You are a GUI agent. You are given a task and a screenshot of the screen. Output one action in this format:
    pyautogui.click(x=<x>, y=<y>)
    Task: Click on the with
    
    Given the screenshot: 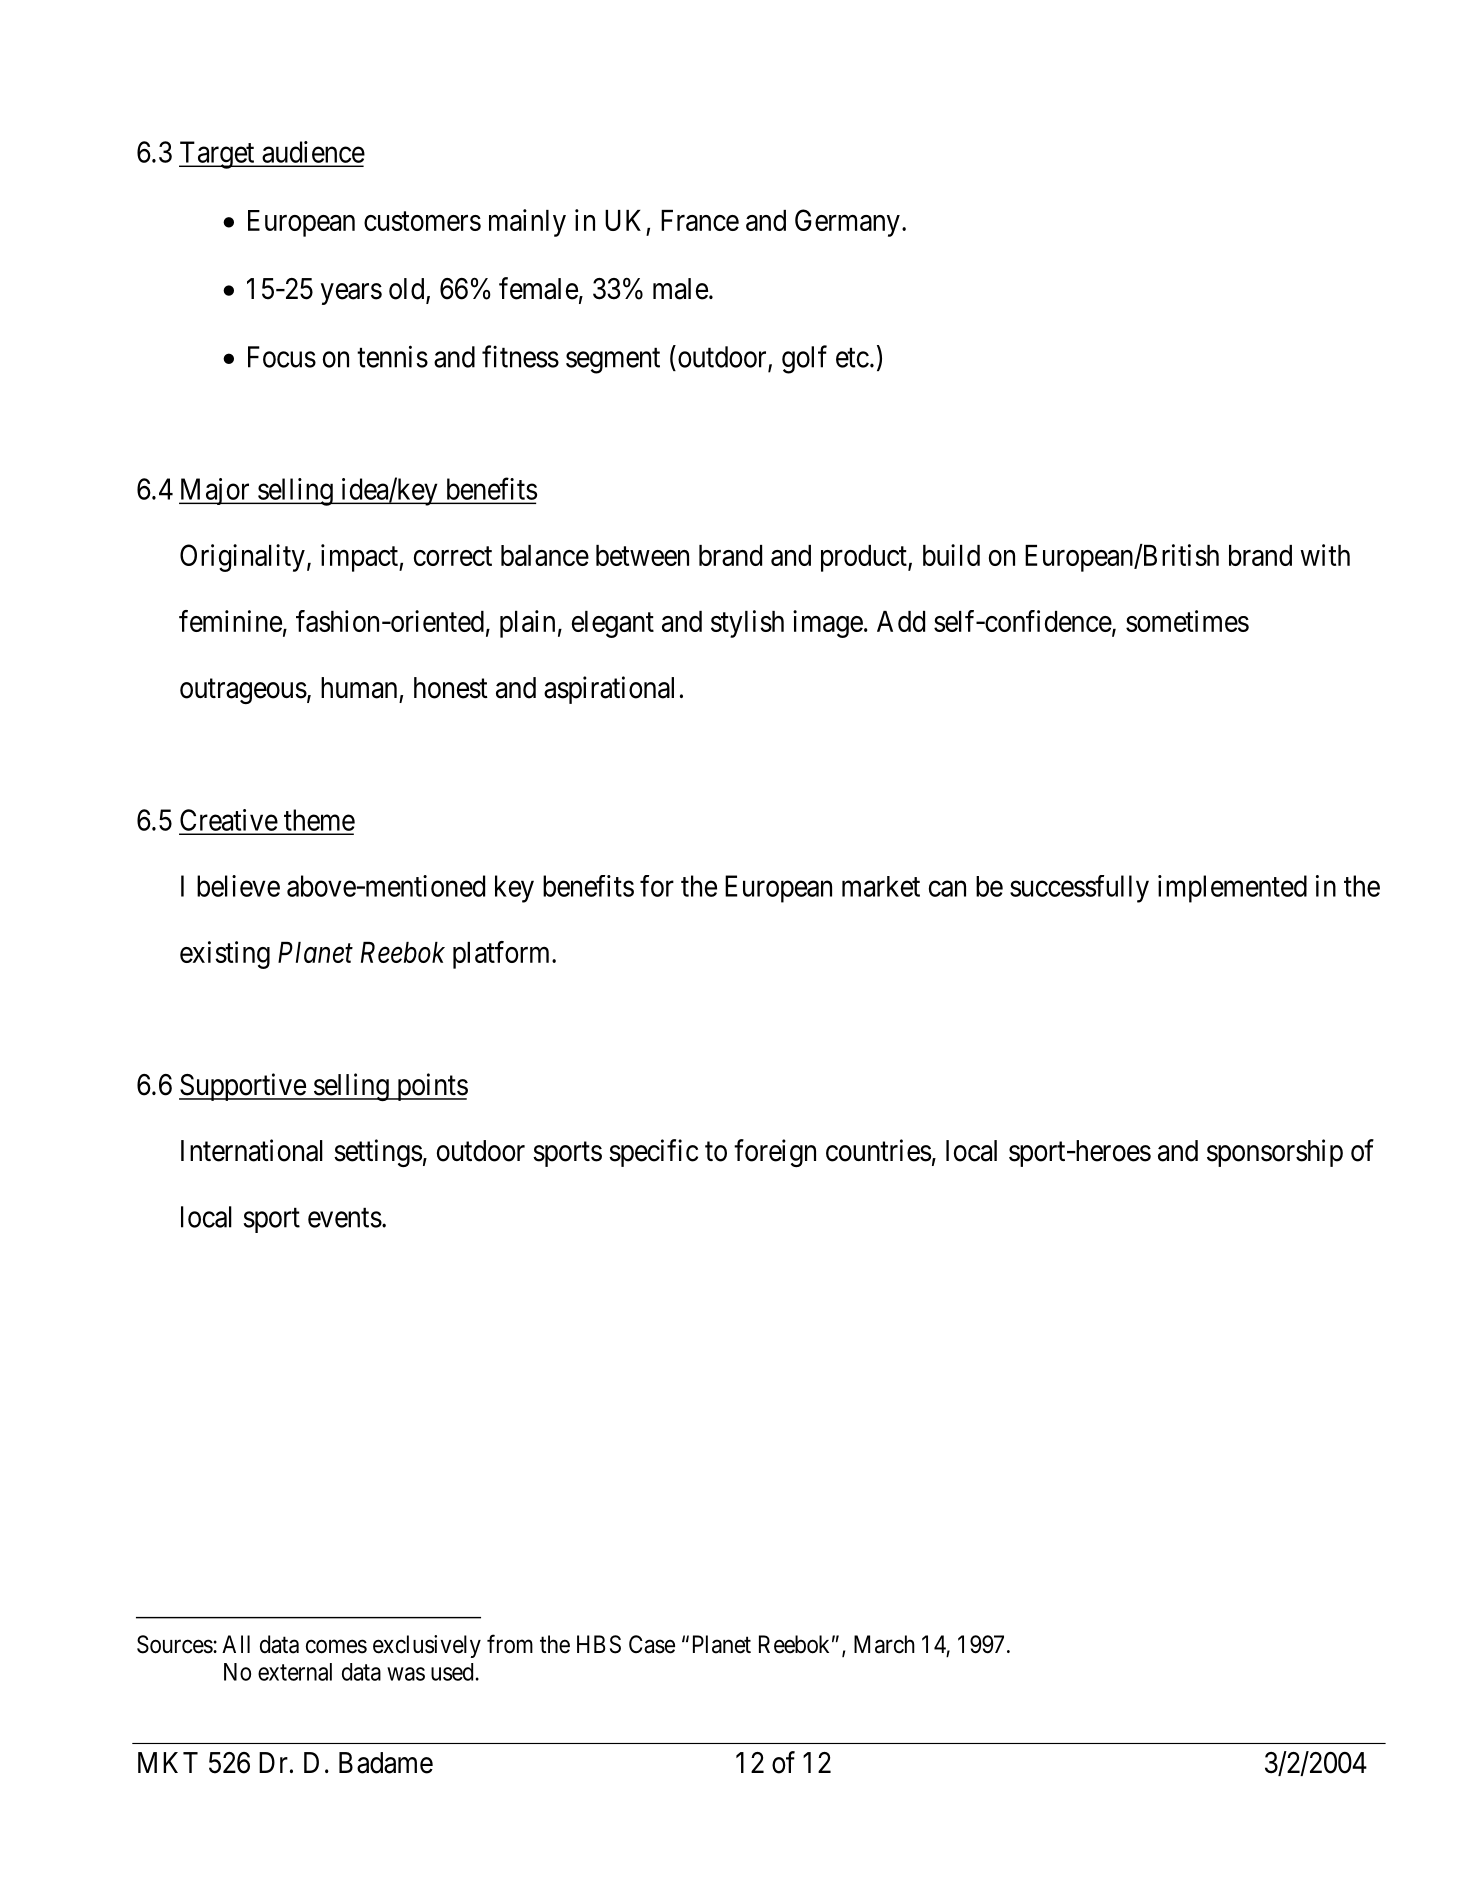 What is the action you would take?
    pyautogui.click(x=1325, y=555)
